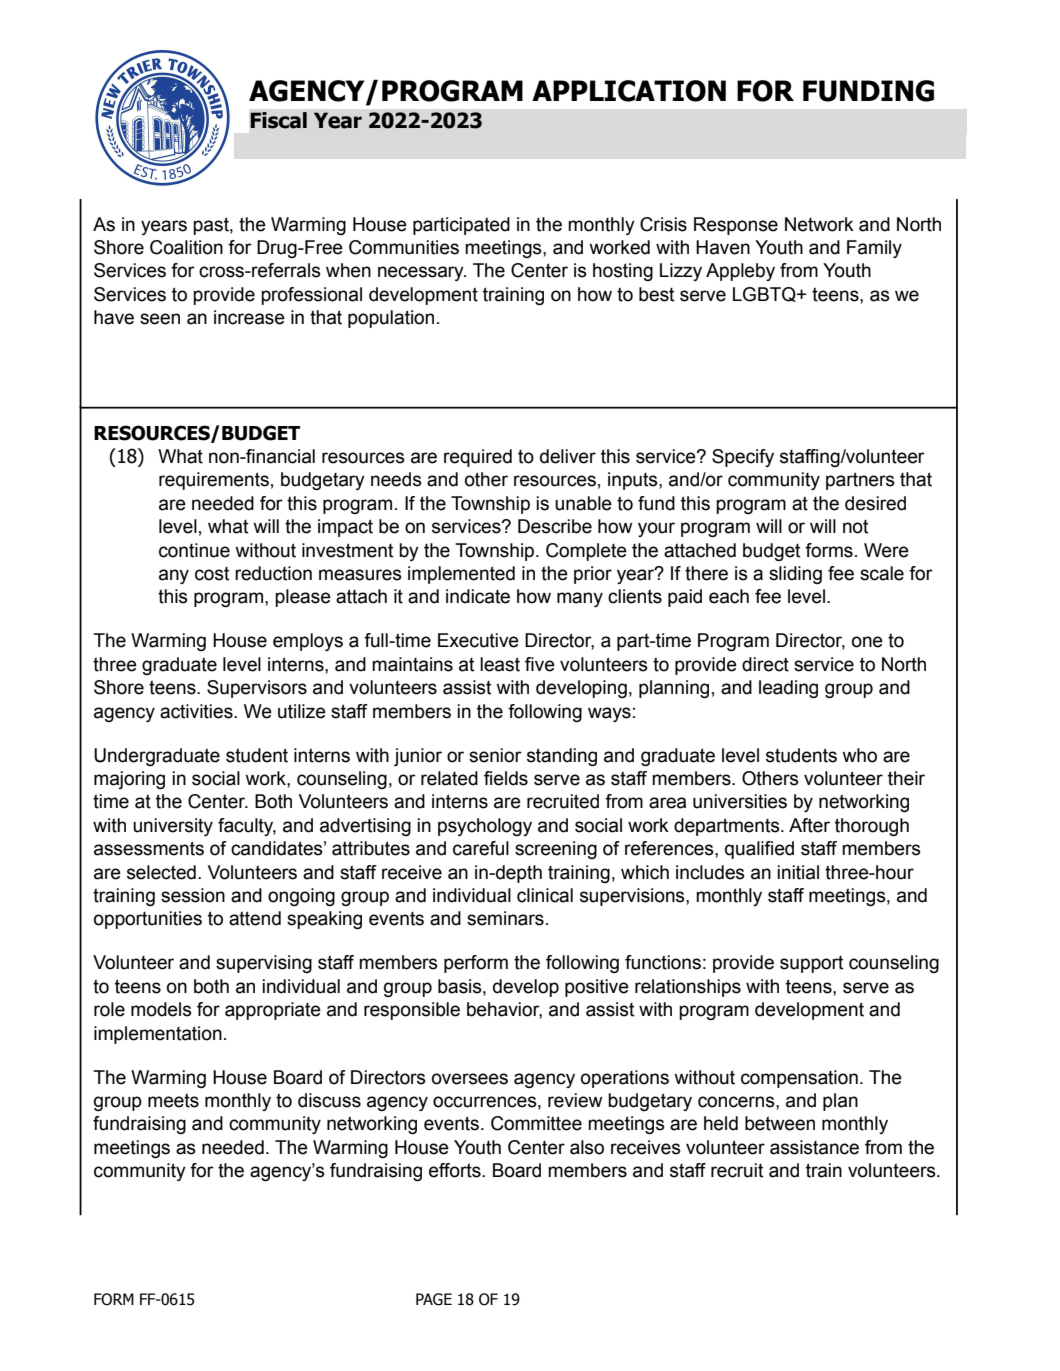 The image size is (1060, 1371). I want to click on Fiscal, so click(279, 120).
